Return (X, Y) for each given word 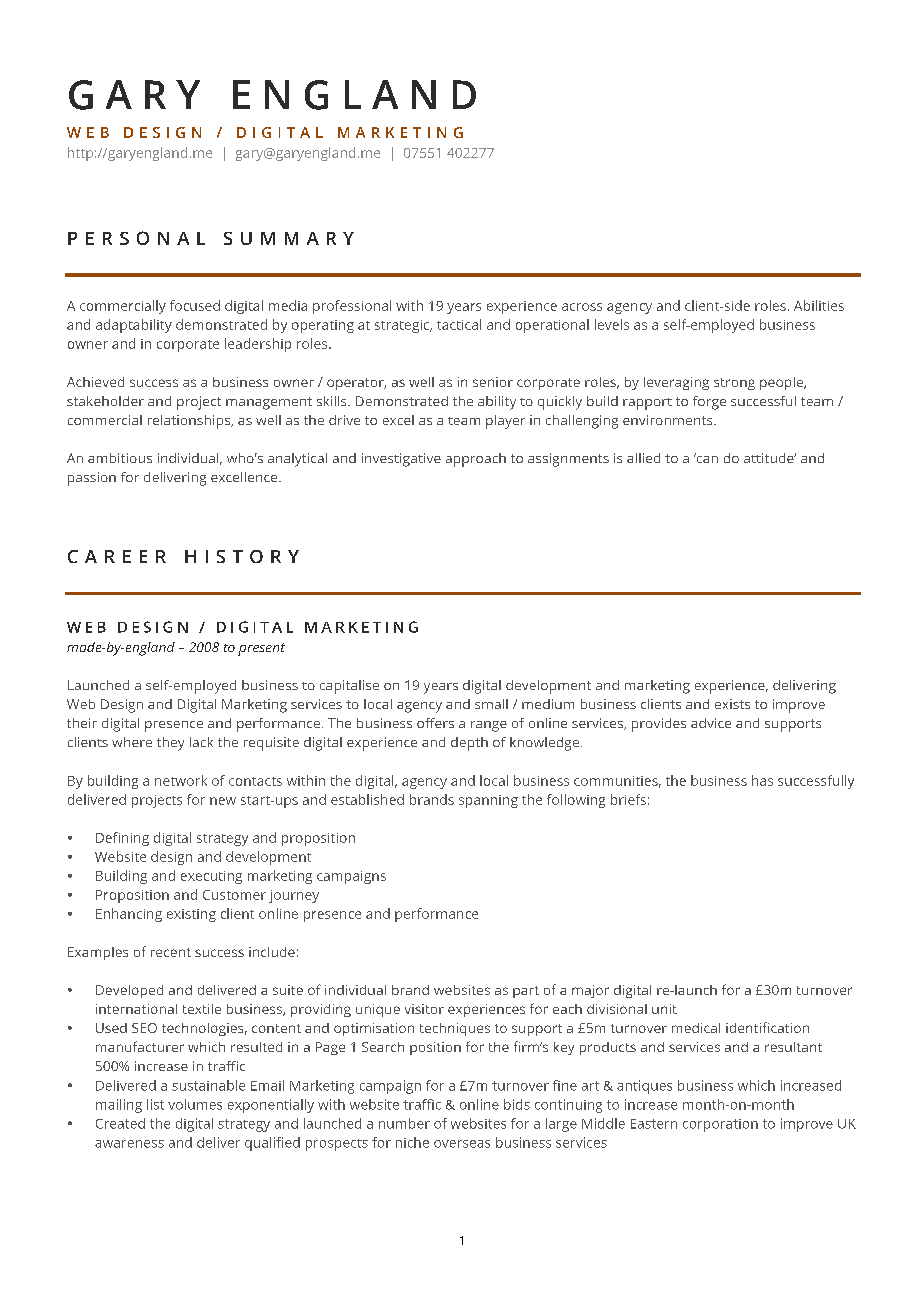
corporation (720, 1125)
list (155, 1104)
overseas (462, 1144)
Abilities (819, 305)
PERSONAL (136, 238)
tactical (459, 324)
